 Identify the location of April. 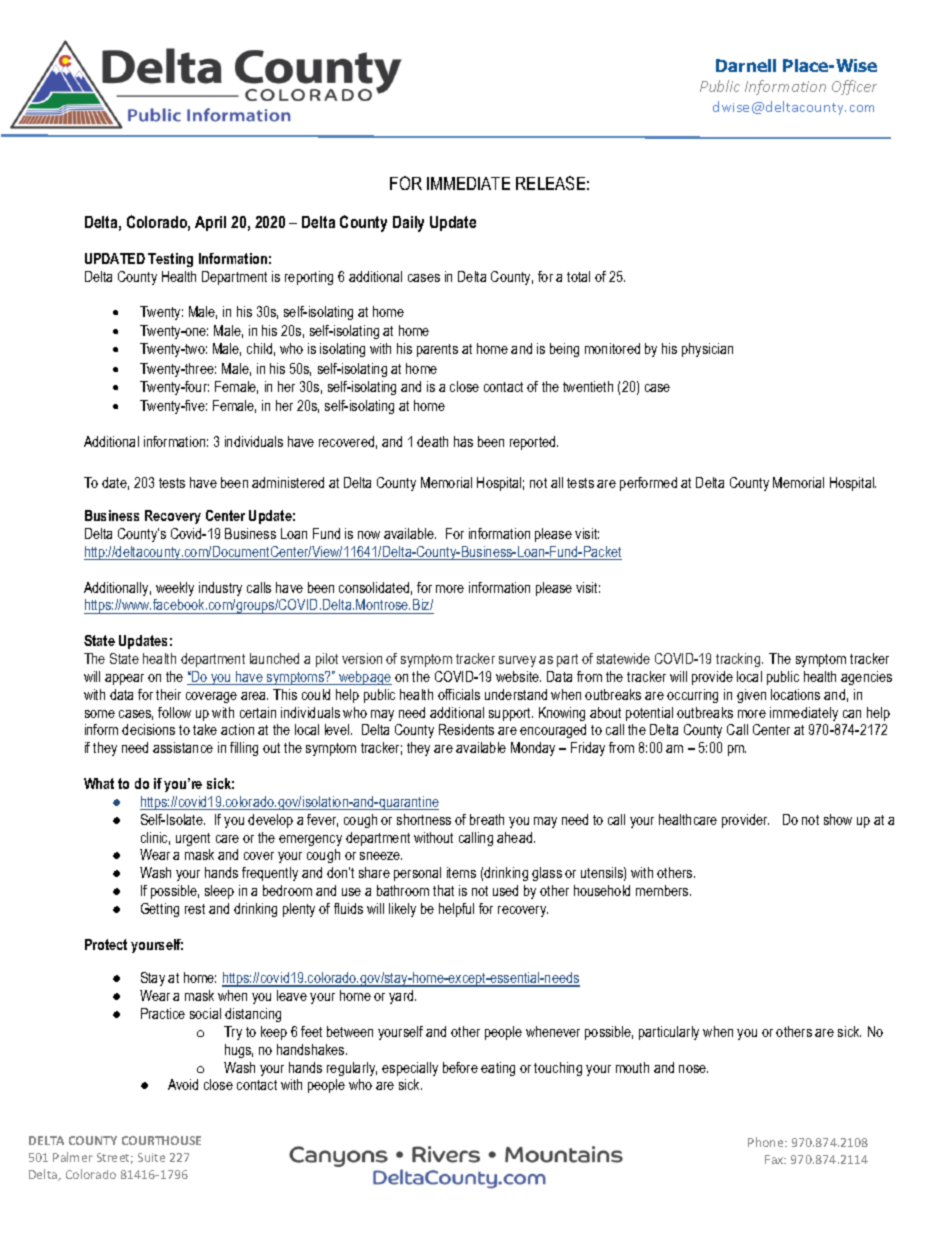
(210, 223).
